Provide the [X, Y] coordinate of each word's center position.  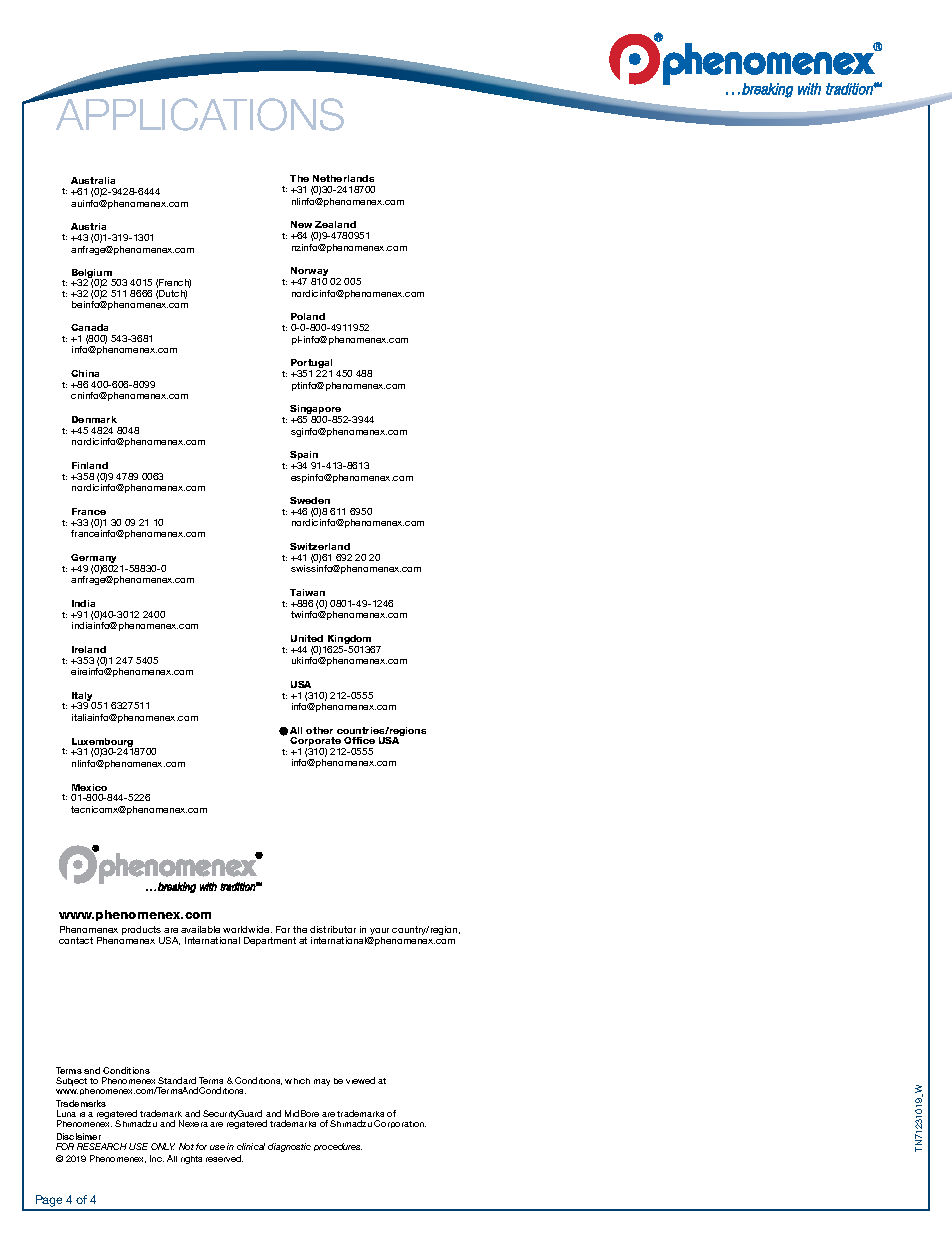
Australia [93, 180]
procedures [338, 1147]
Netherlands [343, 178]
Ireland [89, 649]
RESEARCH [102, 1146]
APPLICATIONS [200, 114]
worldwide [247, 929]
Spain [305, 457]
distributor [333, 929]
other [319, 730]
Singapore [316, 411]
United [307, 638]
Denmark [94, 419]
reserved [224, 1158]
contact [76, 940]
